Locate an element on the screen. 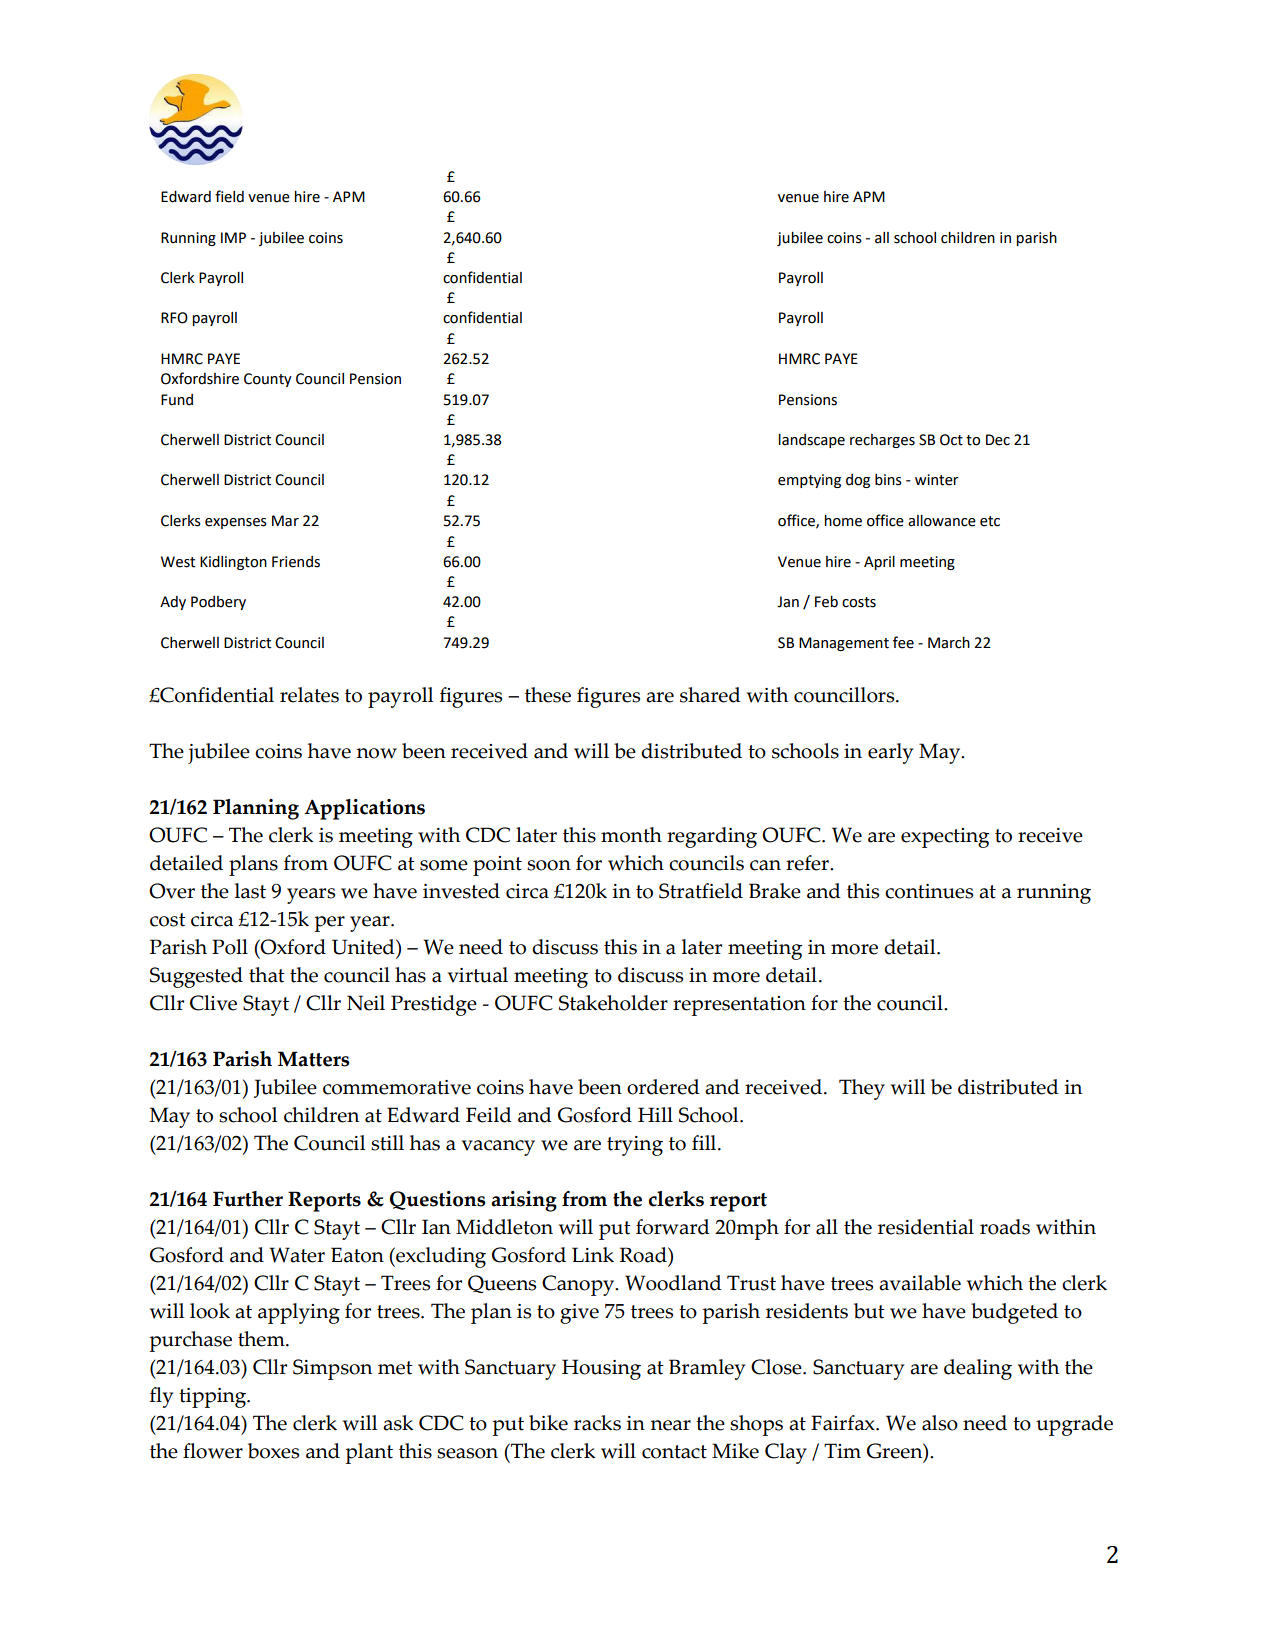 This screenshot has height=1643, width=1269. Clive is located at coordinates (213, 1003).
